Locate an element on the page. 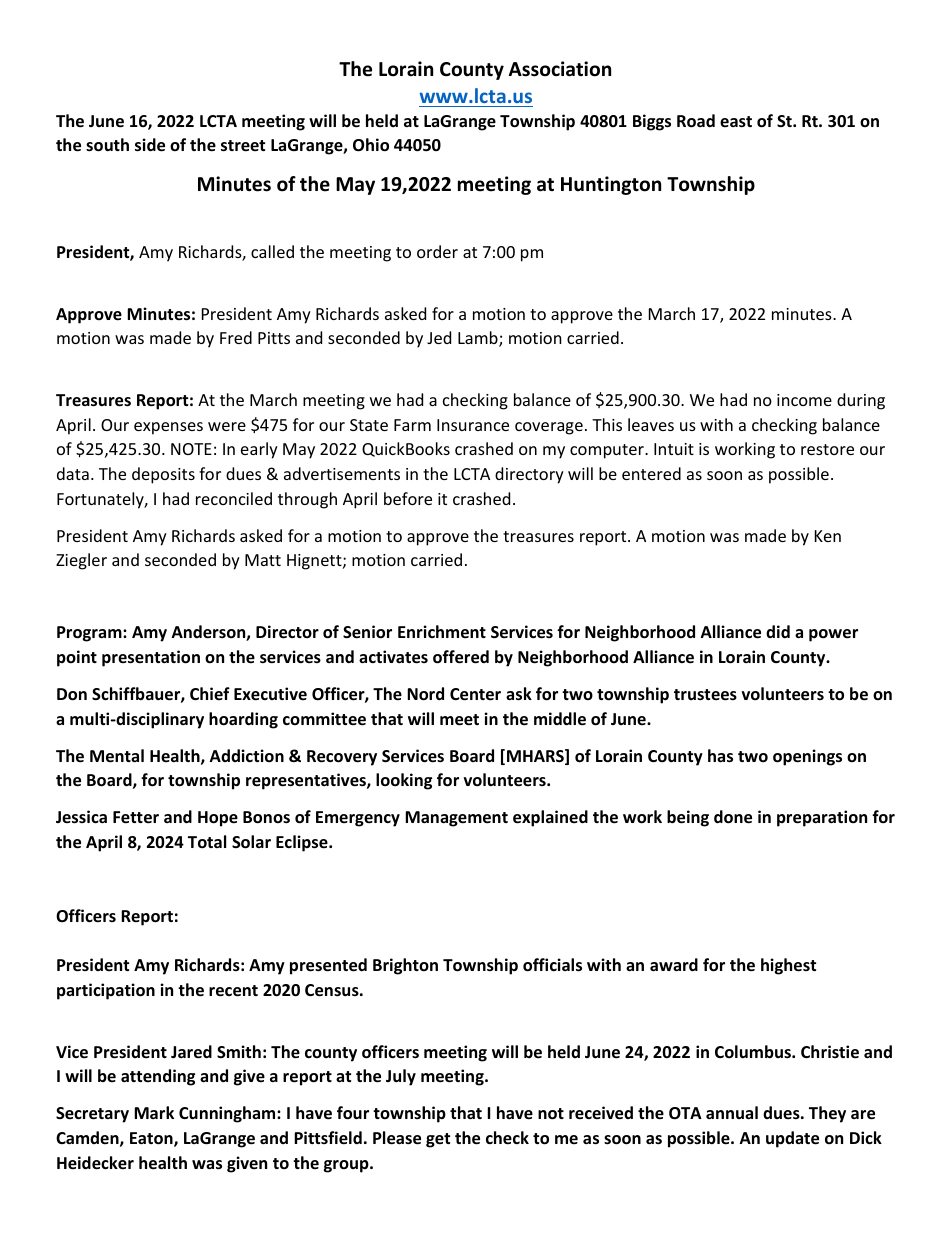  Association is located at coordinates (560, 69).
